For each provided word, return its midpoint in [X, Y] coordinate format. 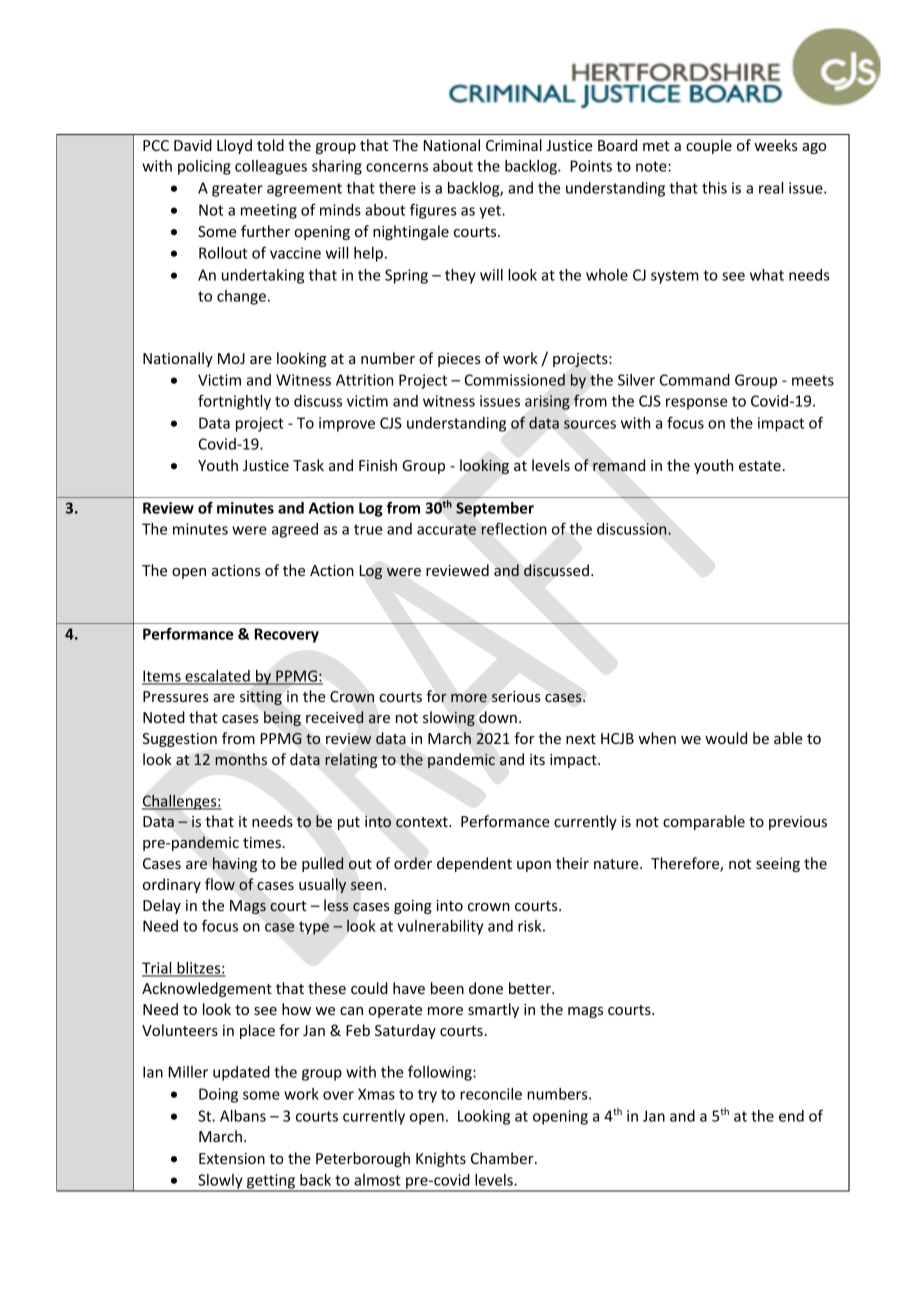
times [262, 842]
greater [237, 190]
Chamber [503, 1158]
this [714, 188]
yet [491, 212]
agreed [295, 530]
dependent [474, 864]
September [495, 509]
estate [760, 466]
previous [798, 823]
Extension [232, 1158]
